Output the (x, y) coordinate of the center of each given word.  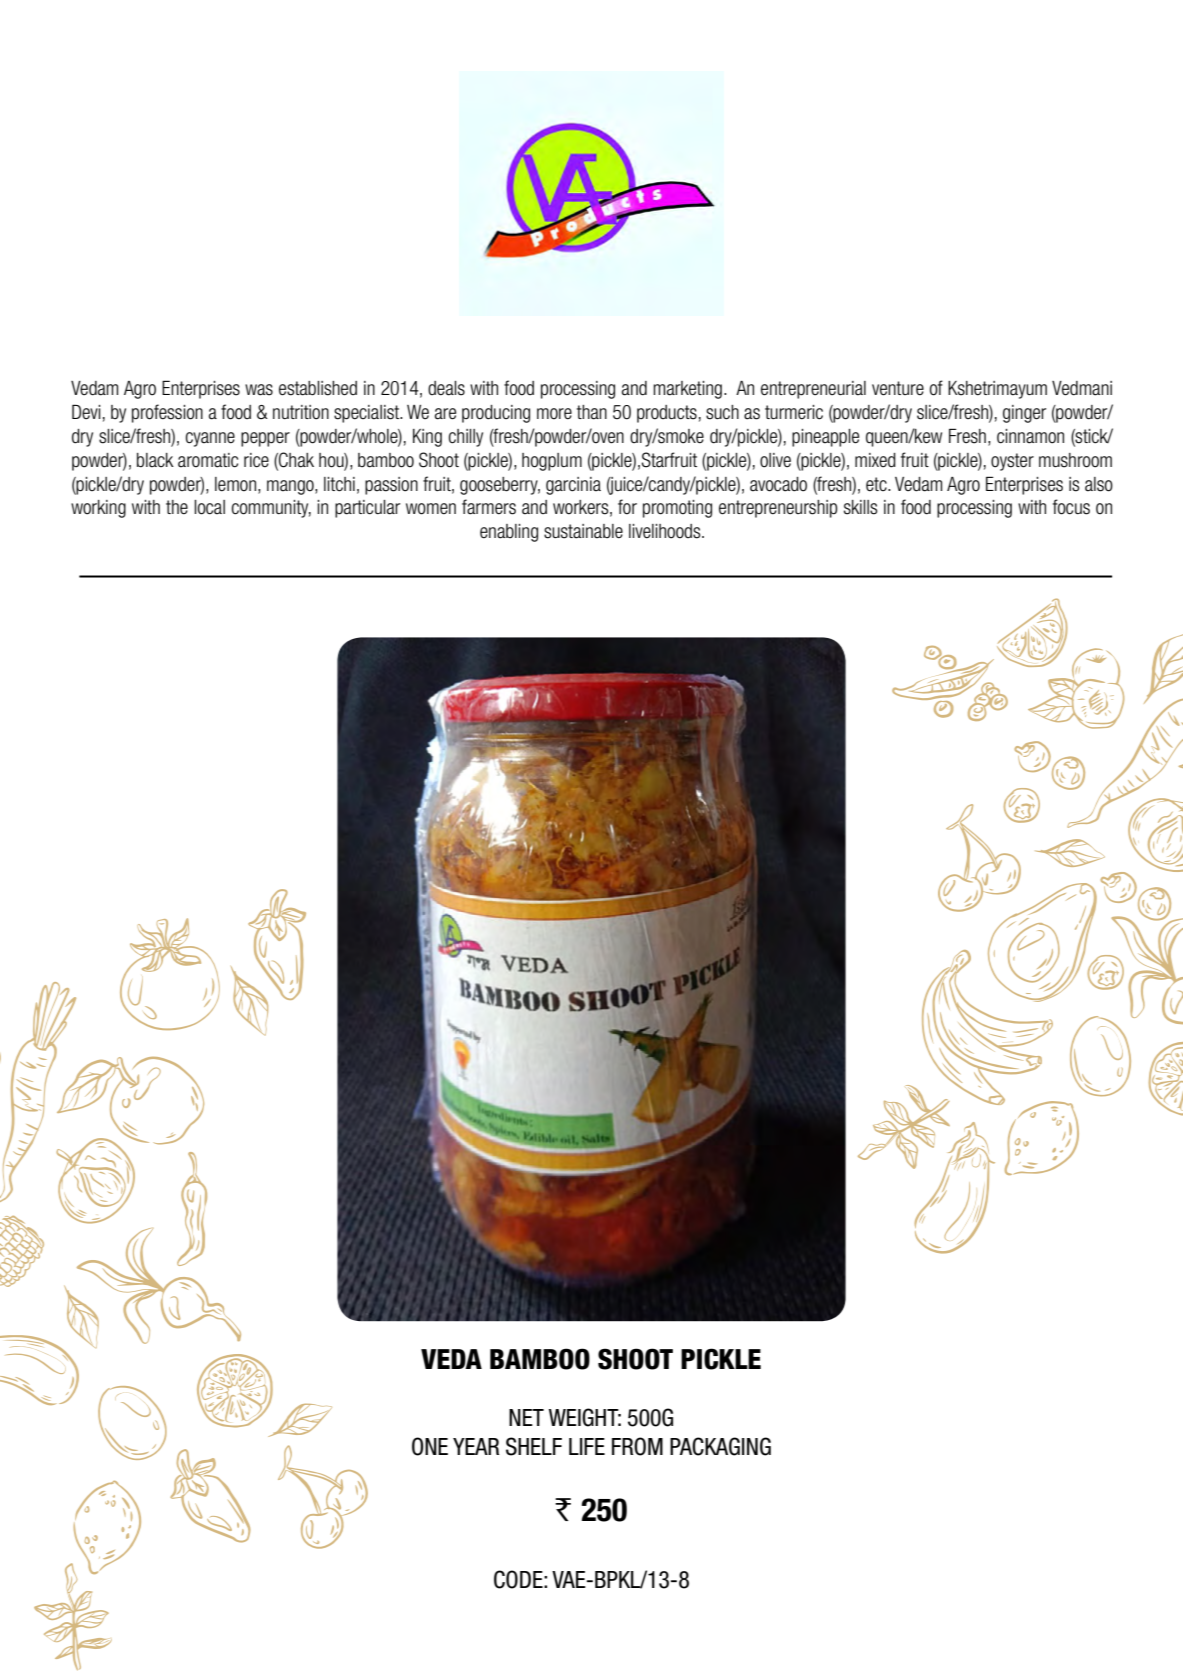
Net (526, 1417)
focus (1071, 507)
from (637, 1446)
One (430, 1446)
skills (861, 507)
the (177, 507)
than (592, 412)
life (587, 1446)
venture (898, 388)
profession (167, 413)
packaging (720, 1446)
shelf (534, 1446)
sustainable (583, 531)
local (209, 507)
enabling (509, 533)
